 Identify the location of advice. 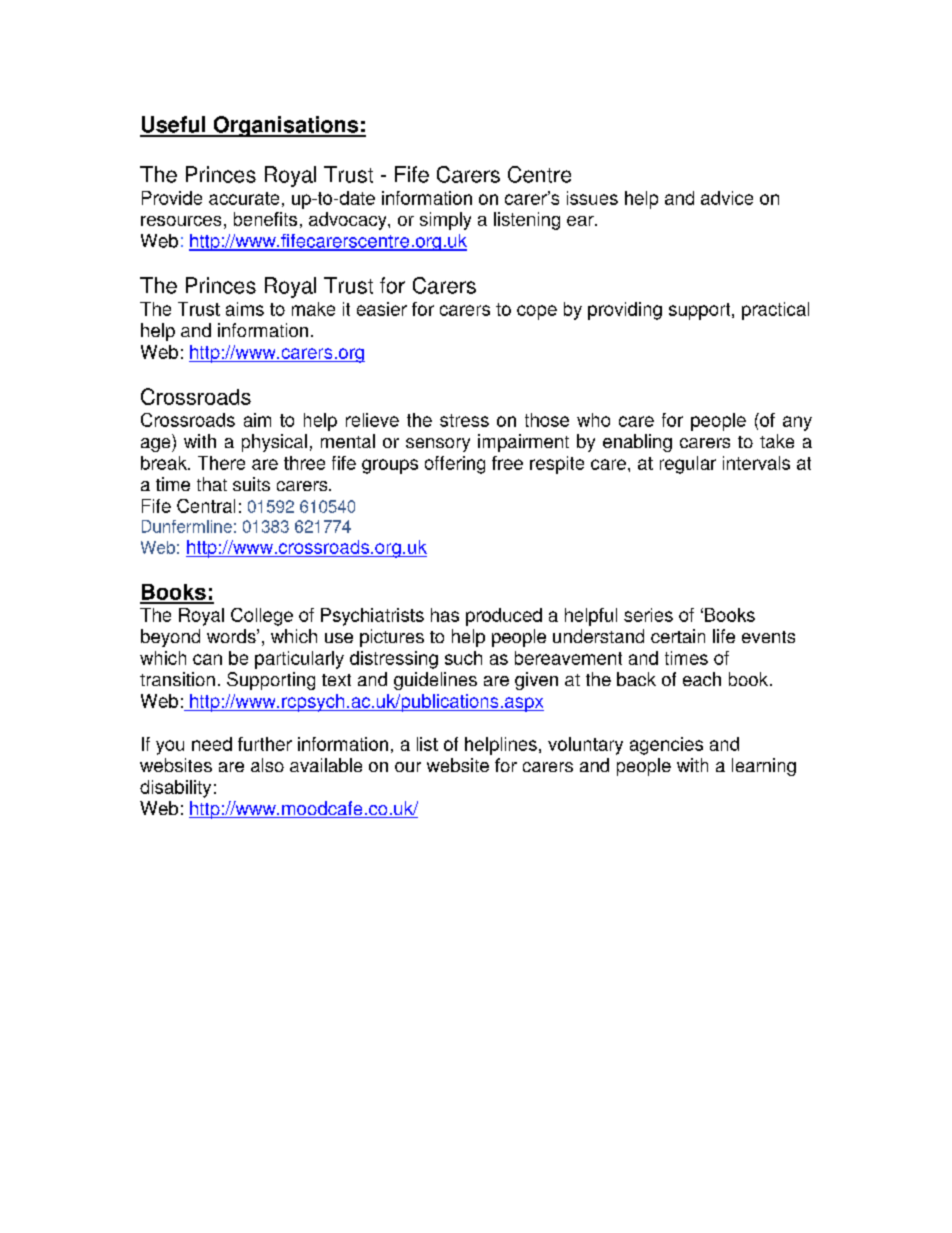
(727, 198).
